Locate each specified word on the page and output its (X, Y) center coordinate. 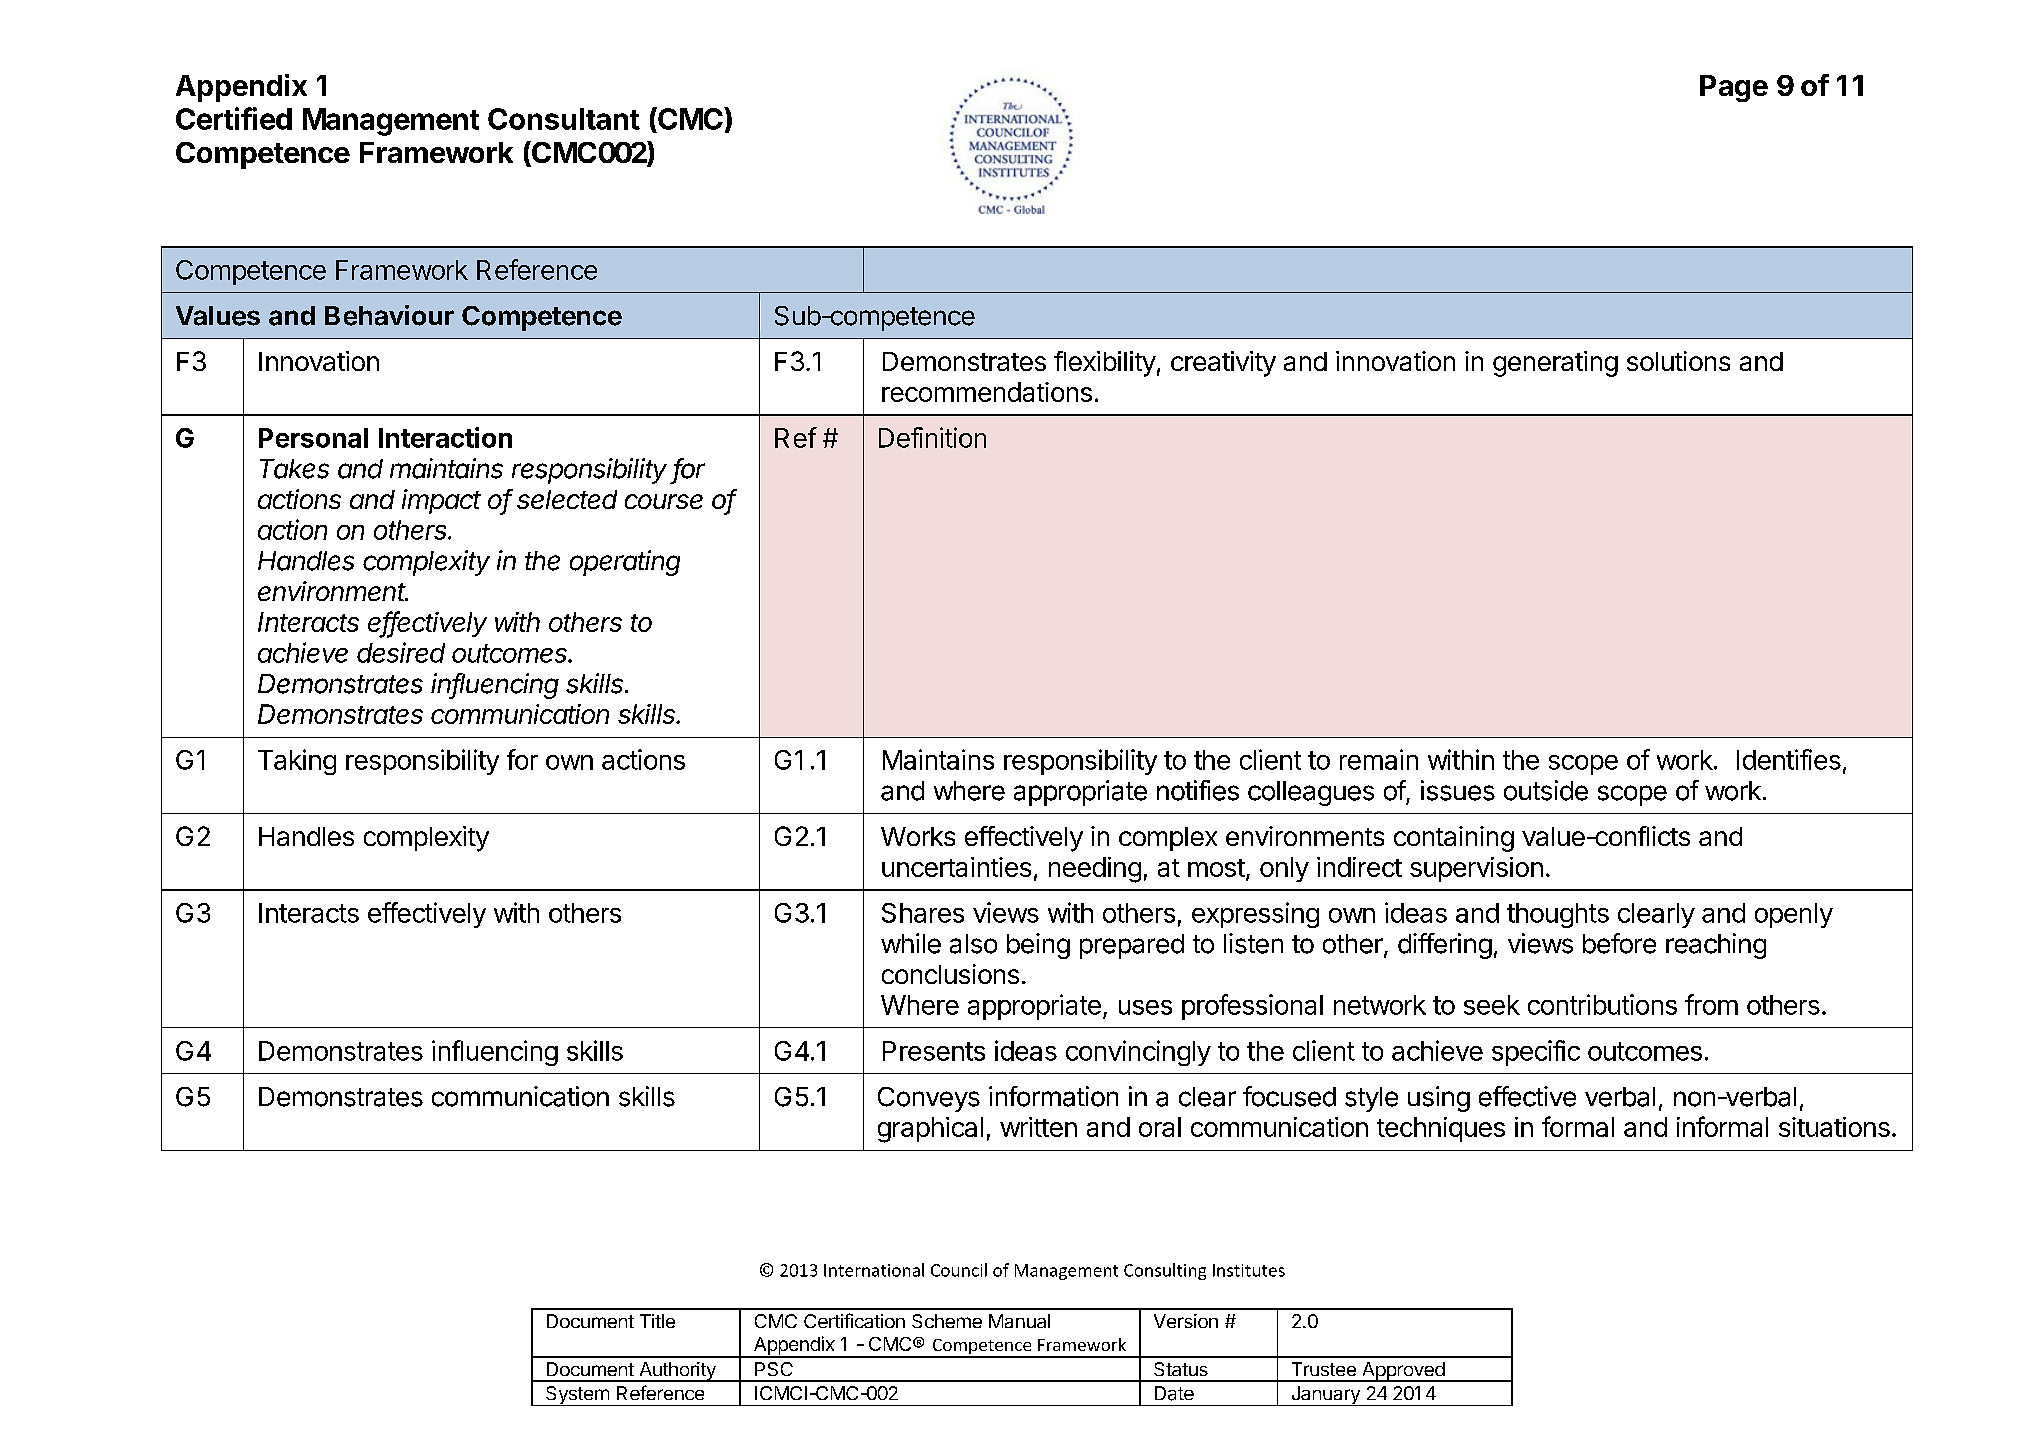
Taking (297, 762)
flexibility (1105, 364)
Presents (934, 1051)
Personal (313, 438)
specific (1536, 1053)
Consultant (564, 119)
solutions (1678, 361)
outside (1546, 790)
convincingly (1138, 1053)
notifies (1198, 790)
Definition (932, 437)
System (577, 1396)
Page (1734, 88)
